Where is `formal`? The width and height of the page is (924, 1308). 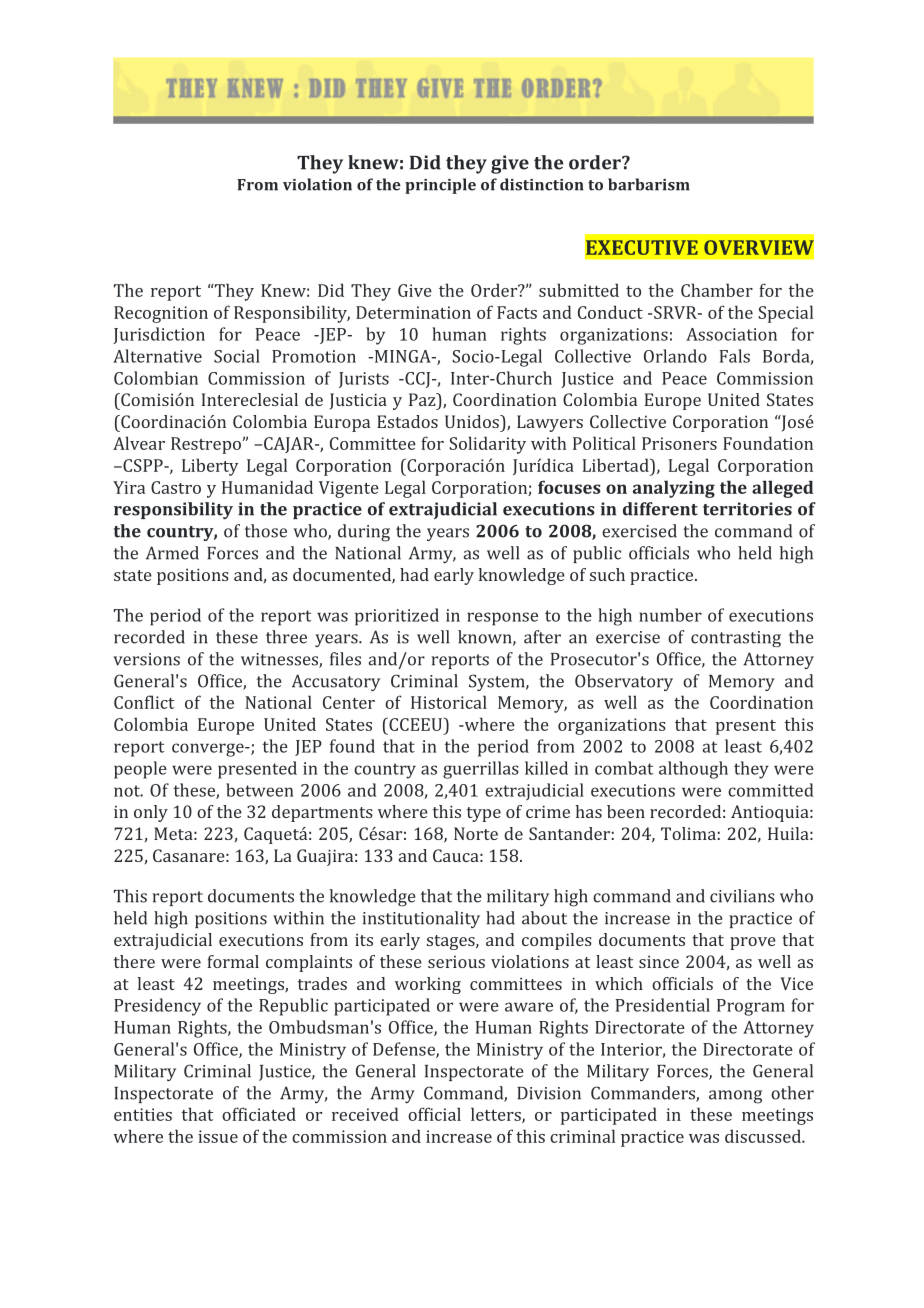
formal is located at coordinates (233, 961).
